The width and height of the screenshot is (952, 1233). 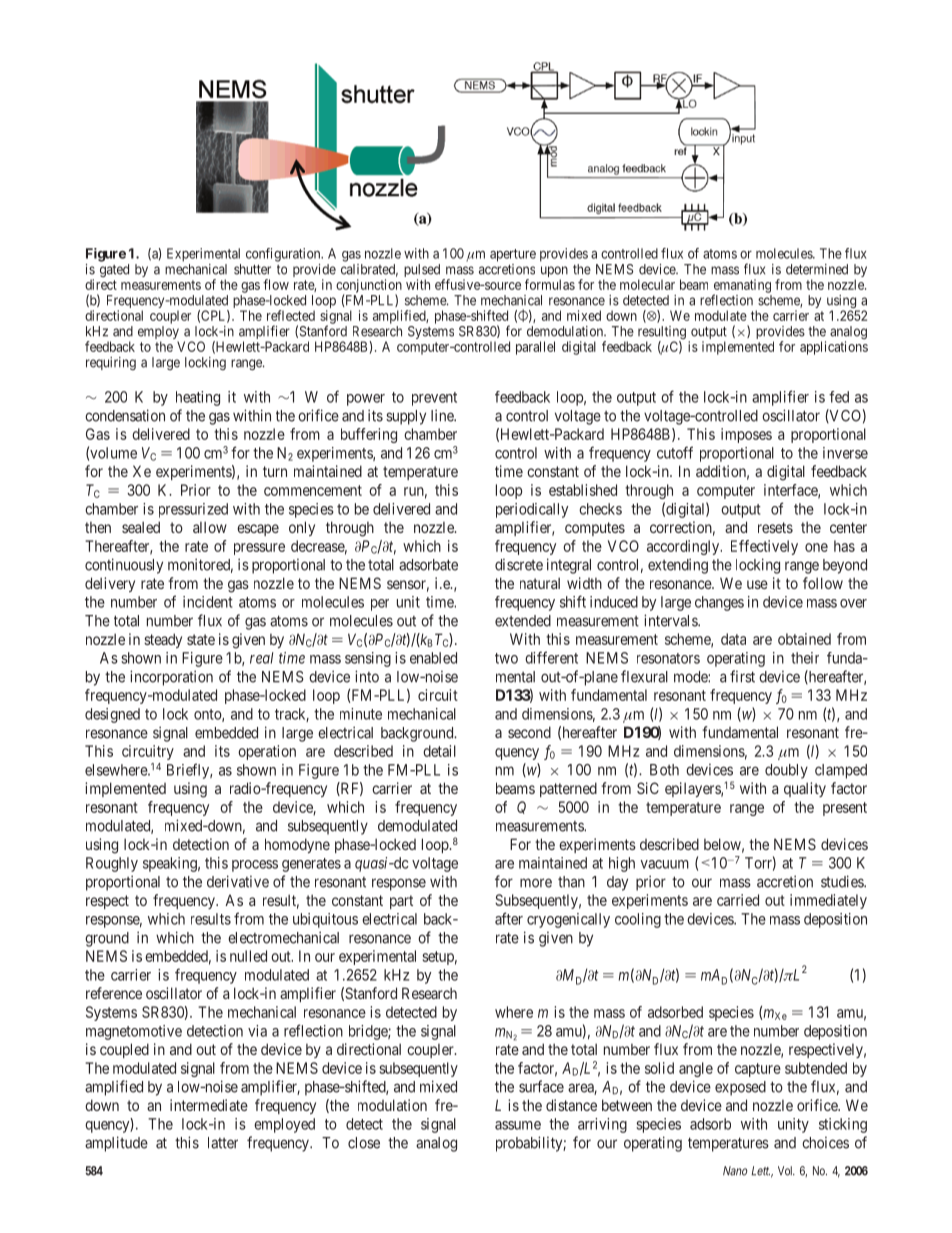 What do you see at coordinates (742, 287) in the screenshot?
I see `emanating` at bounding box center [742, 287].
